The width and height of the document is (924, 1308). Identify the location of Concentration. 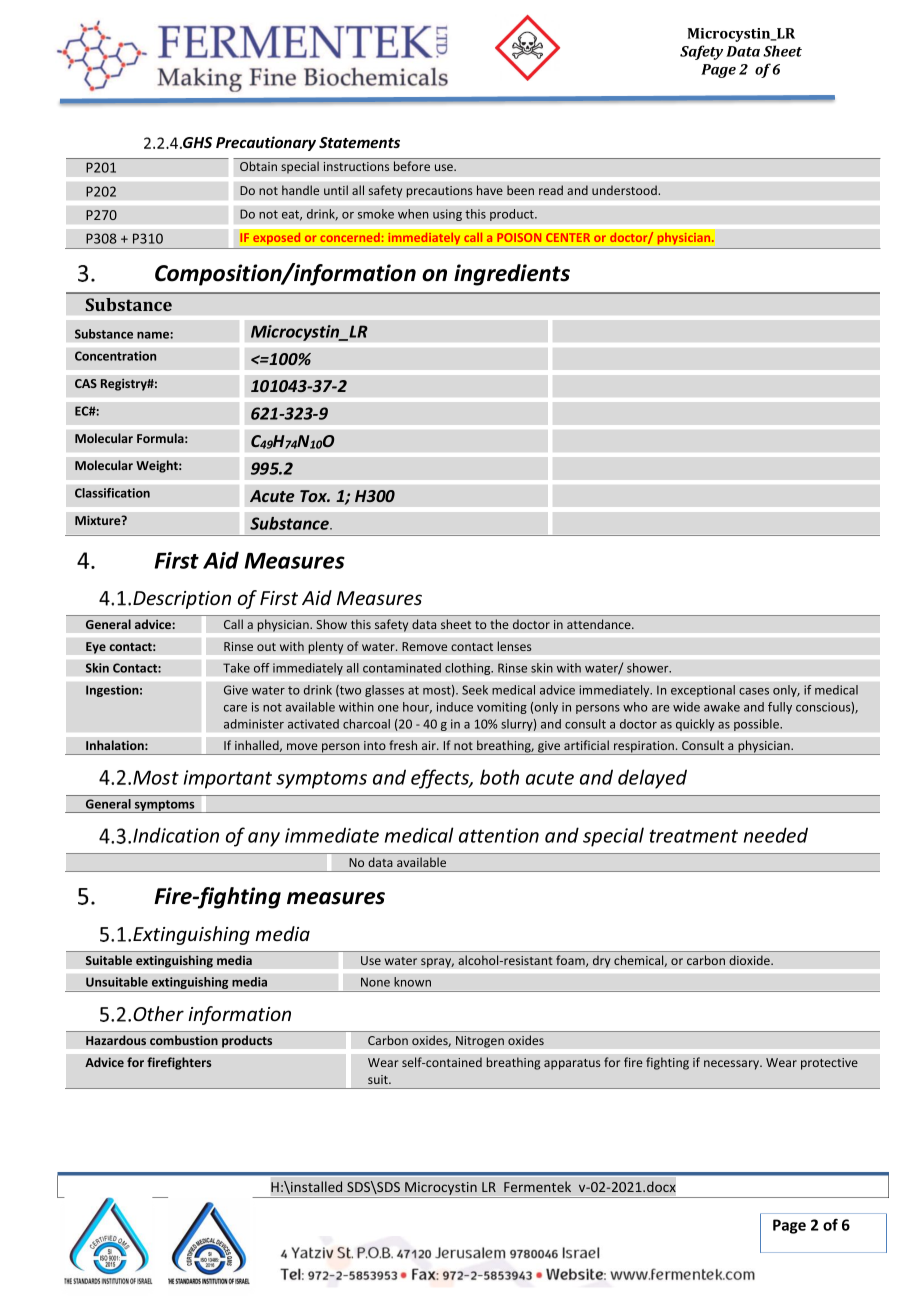
(115, 356).
